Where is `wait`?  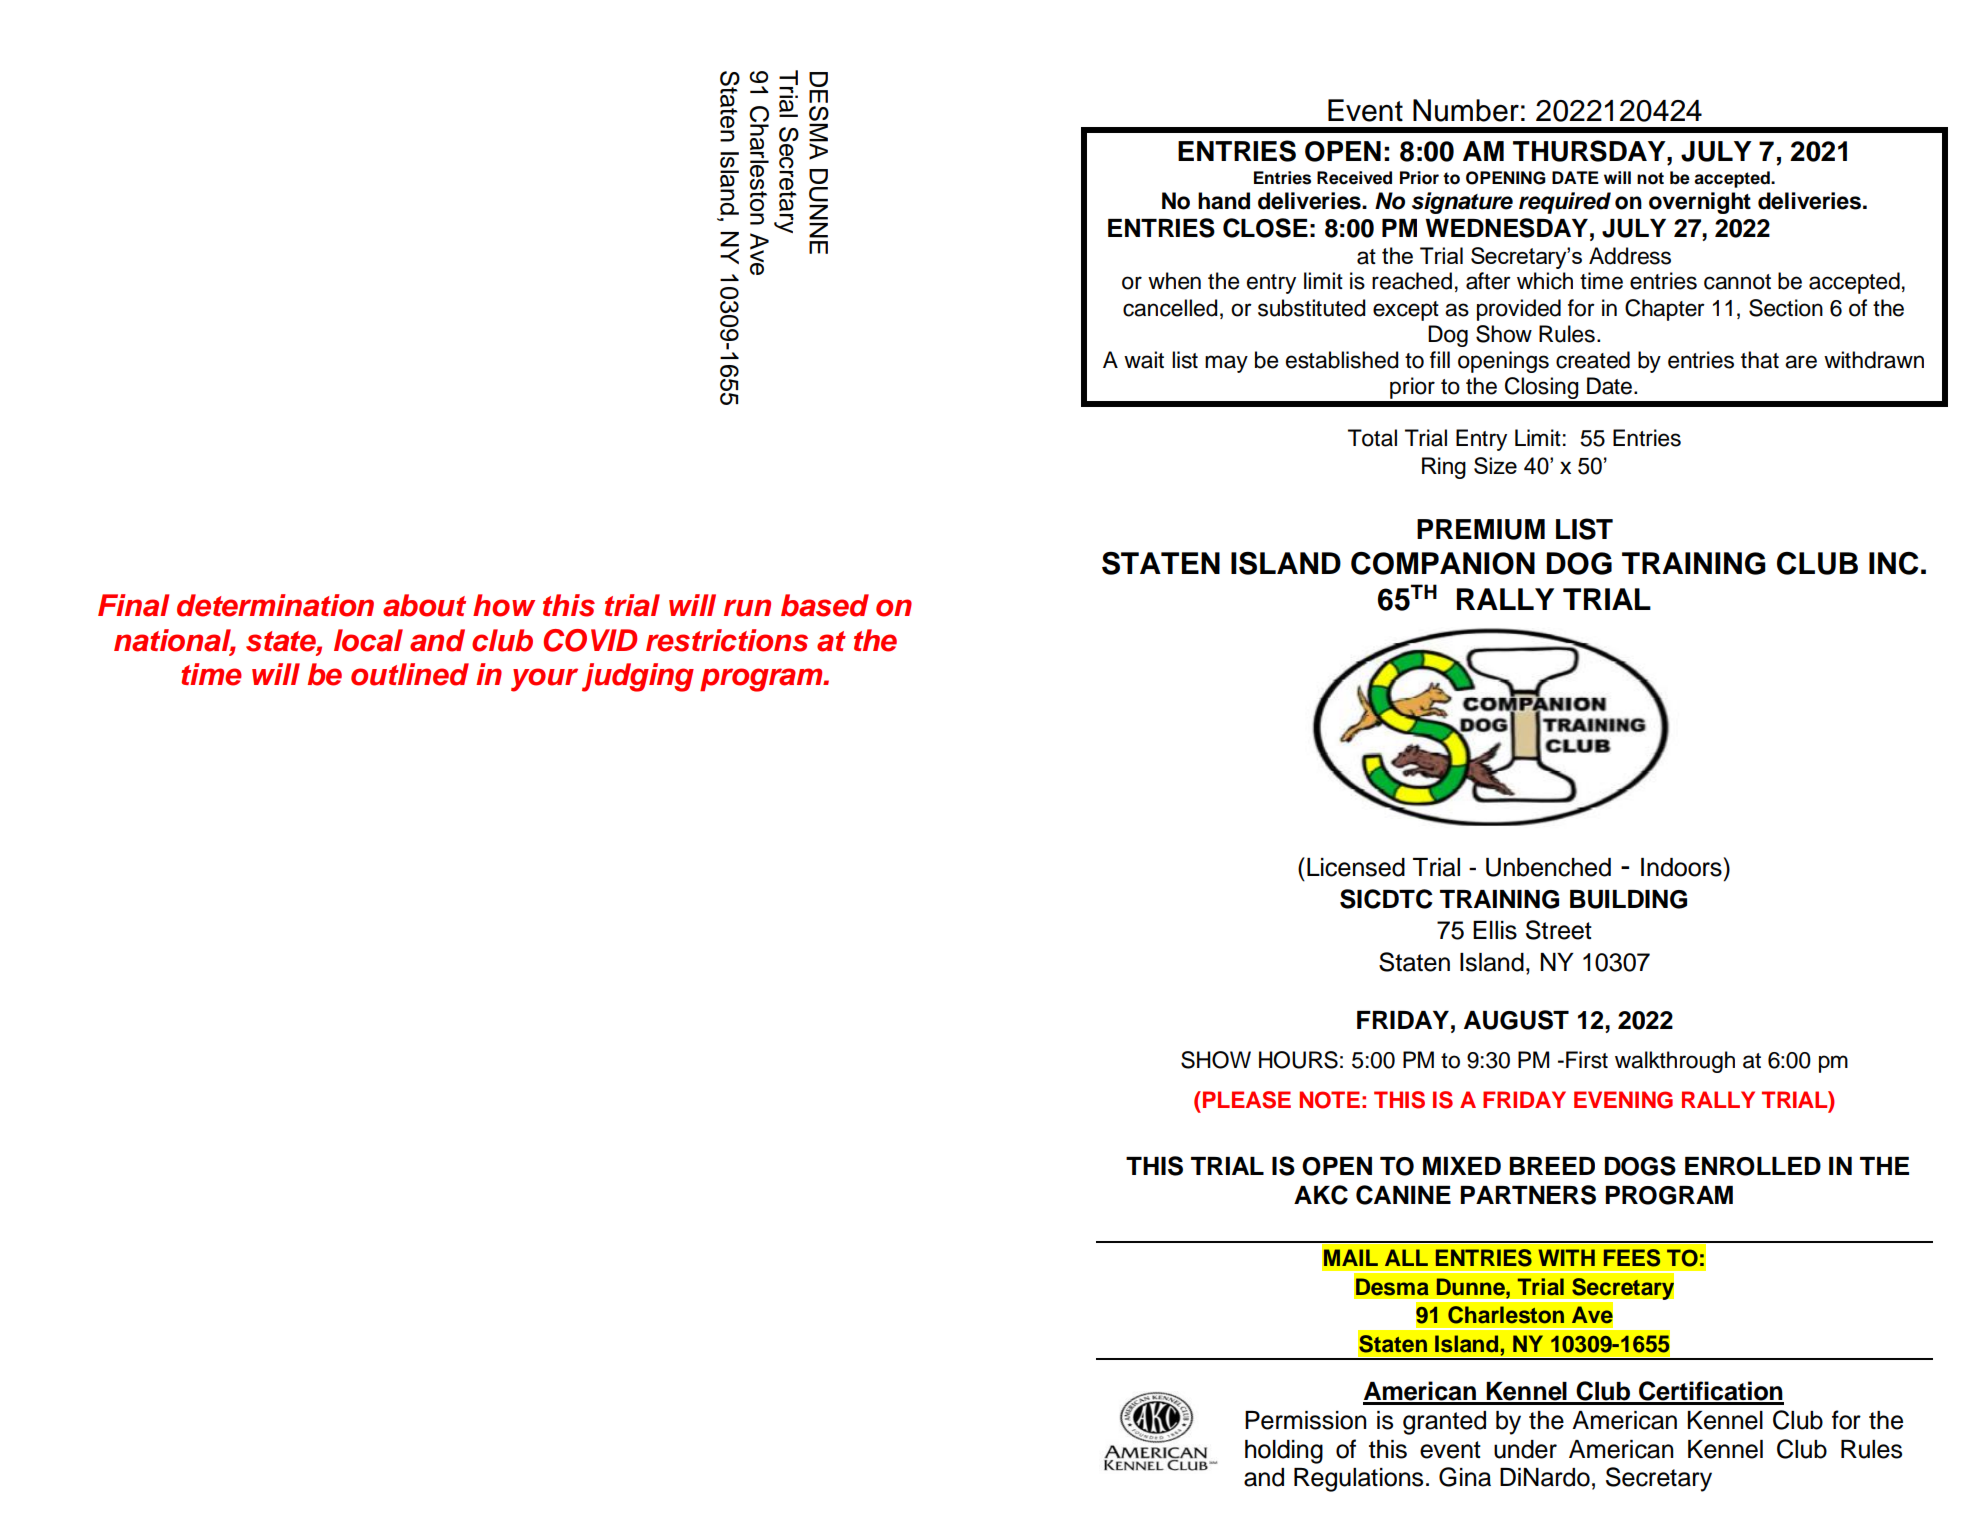 wait is located at coordinates (1144, 360).
